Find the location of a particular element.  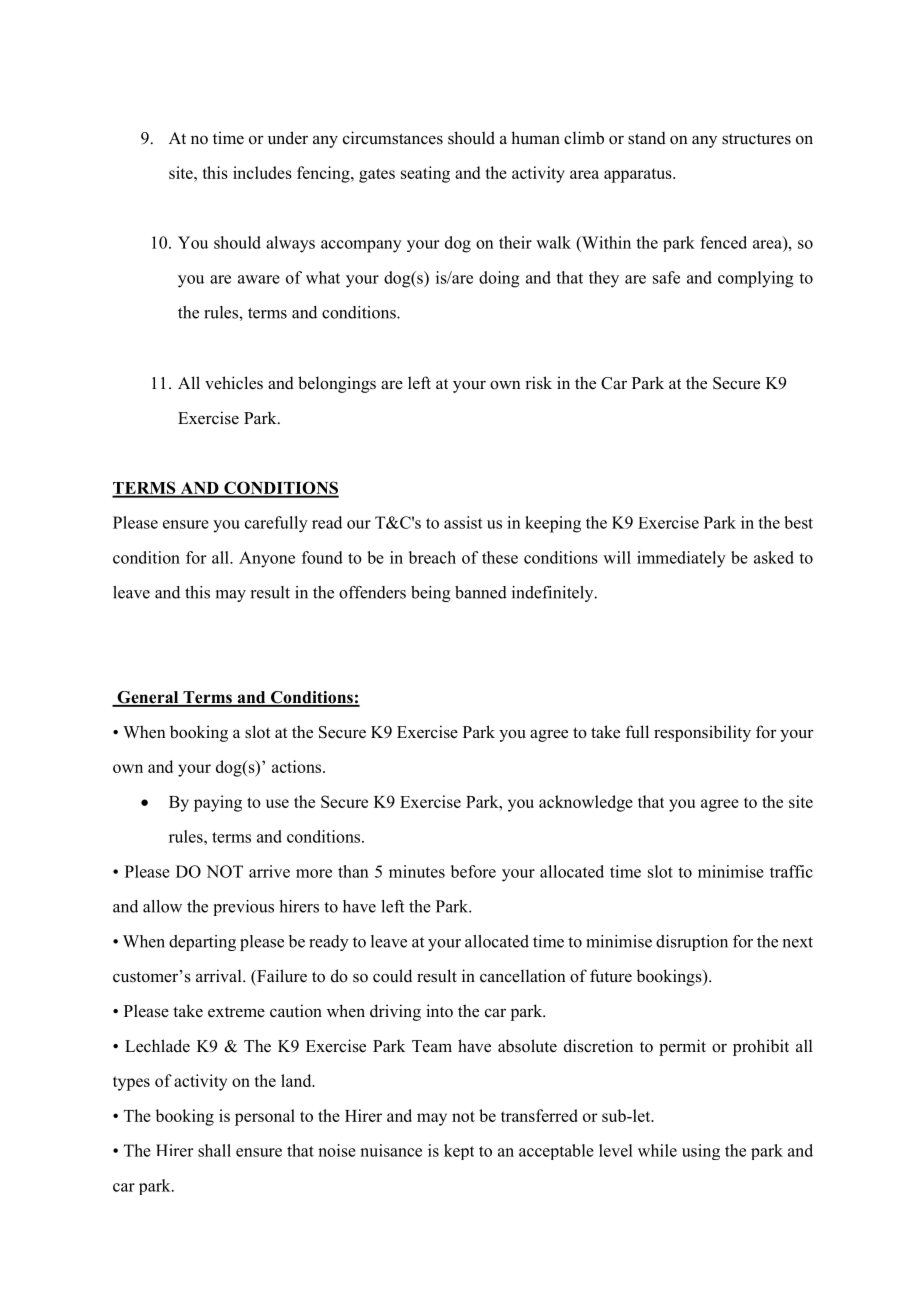

kept is located at coordinates (459, 1152).
